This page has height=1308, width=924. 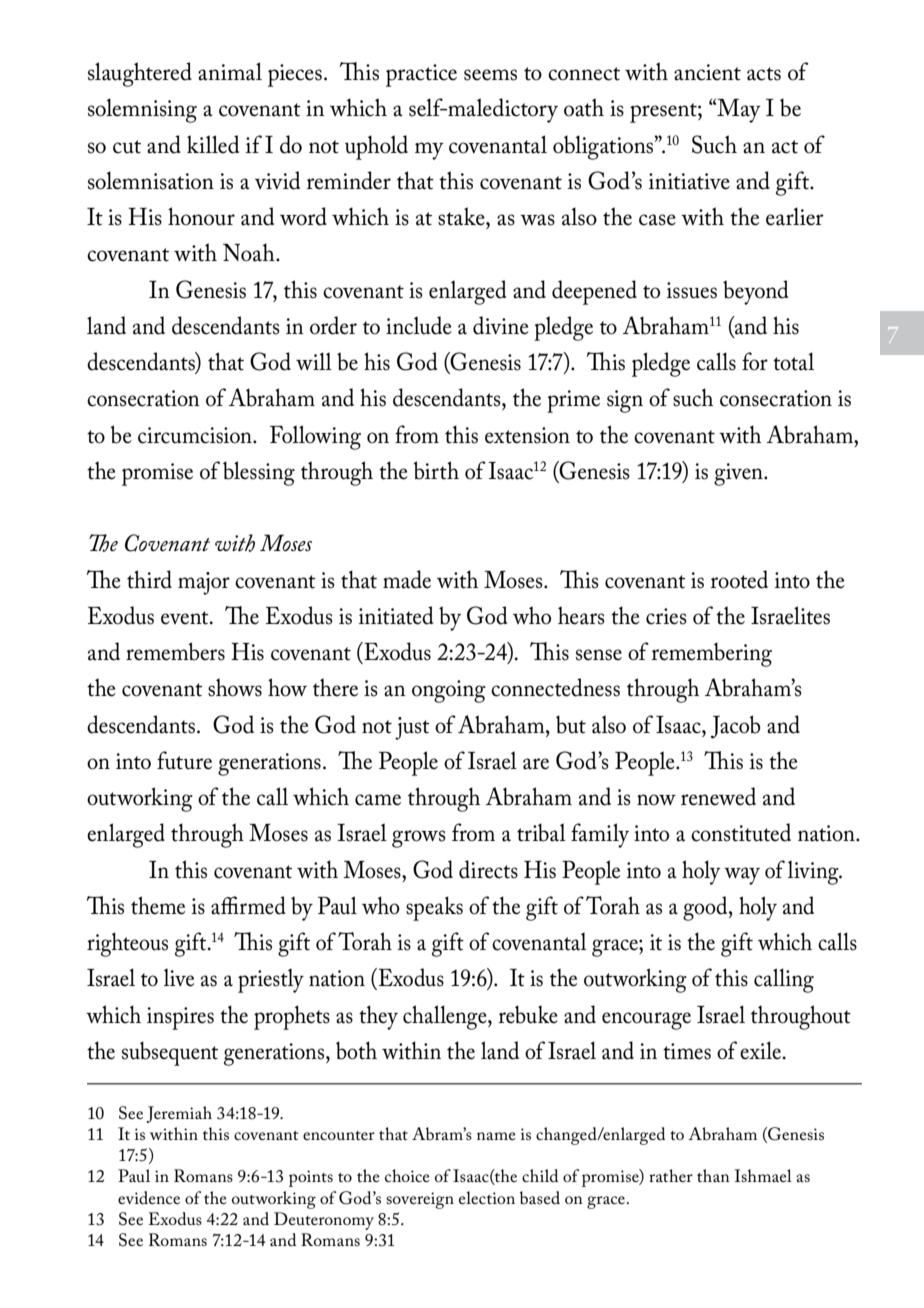 I want to click on divine, so click(x=501, y=325).
